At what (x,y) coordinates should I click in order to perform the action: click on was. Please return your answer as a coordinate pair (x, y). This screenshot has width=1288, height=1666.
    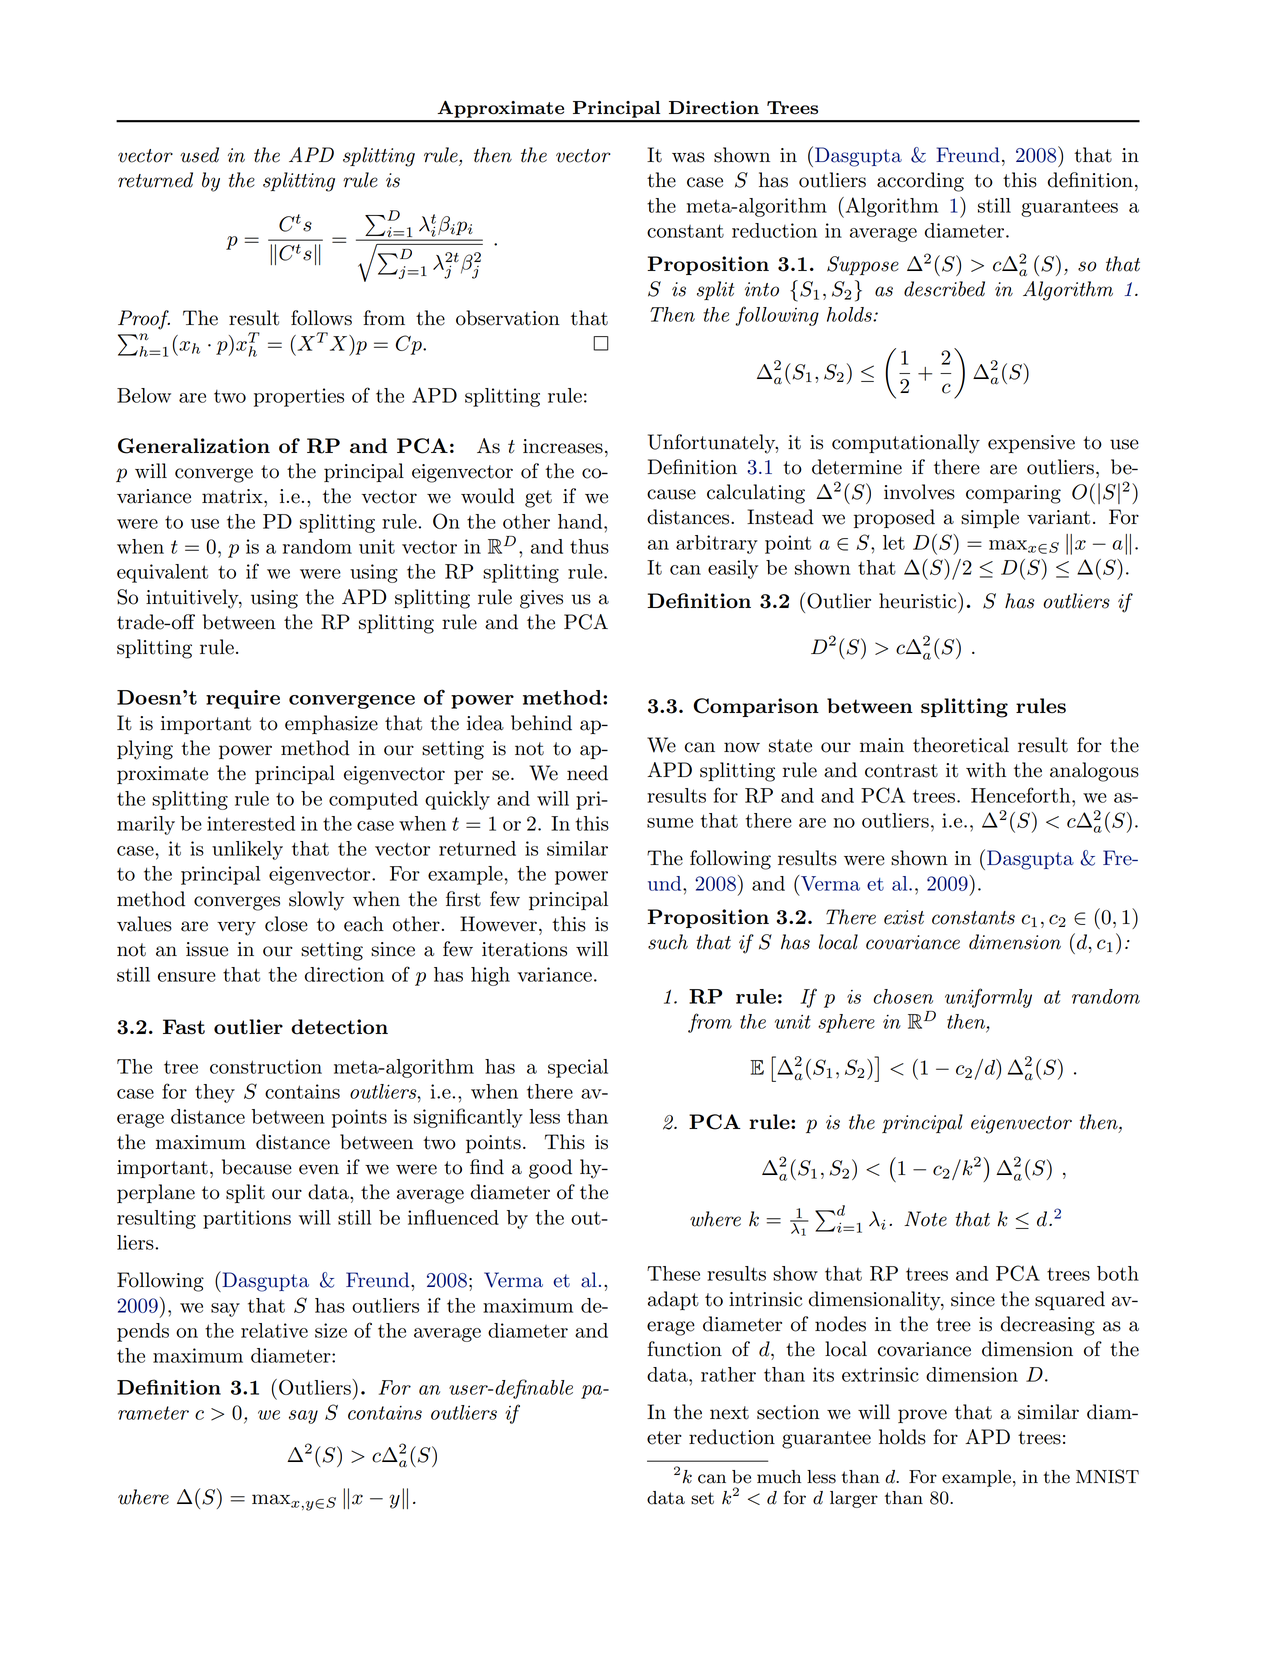
    Looking at the image, I should click on (688, 157).
